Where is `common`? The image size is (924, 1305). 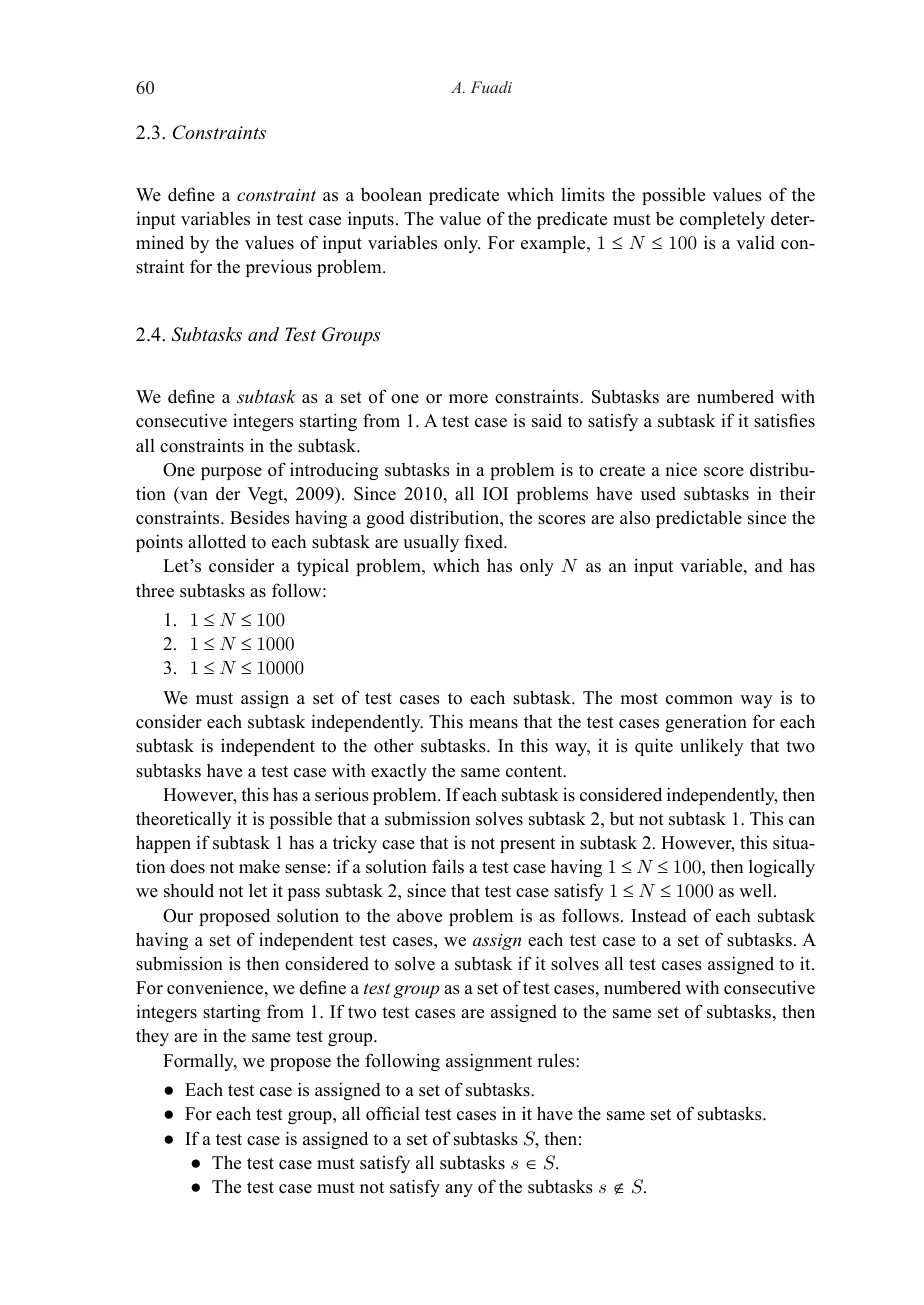 common is located at coordinates (699, 700).
